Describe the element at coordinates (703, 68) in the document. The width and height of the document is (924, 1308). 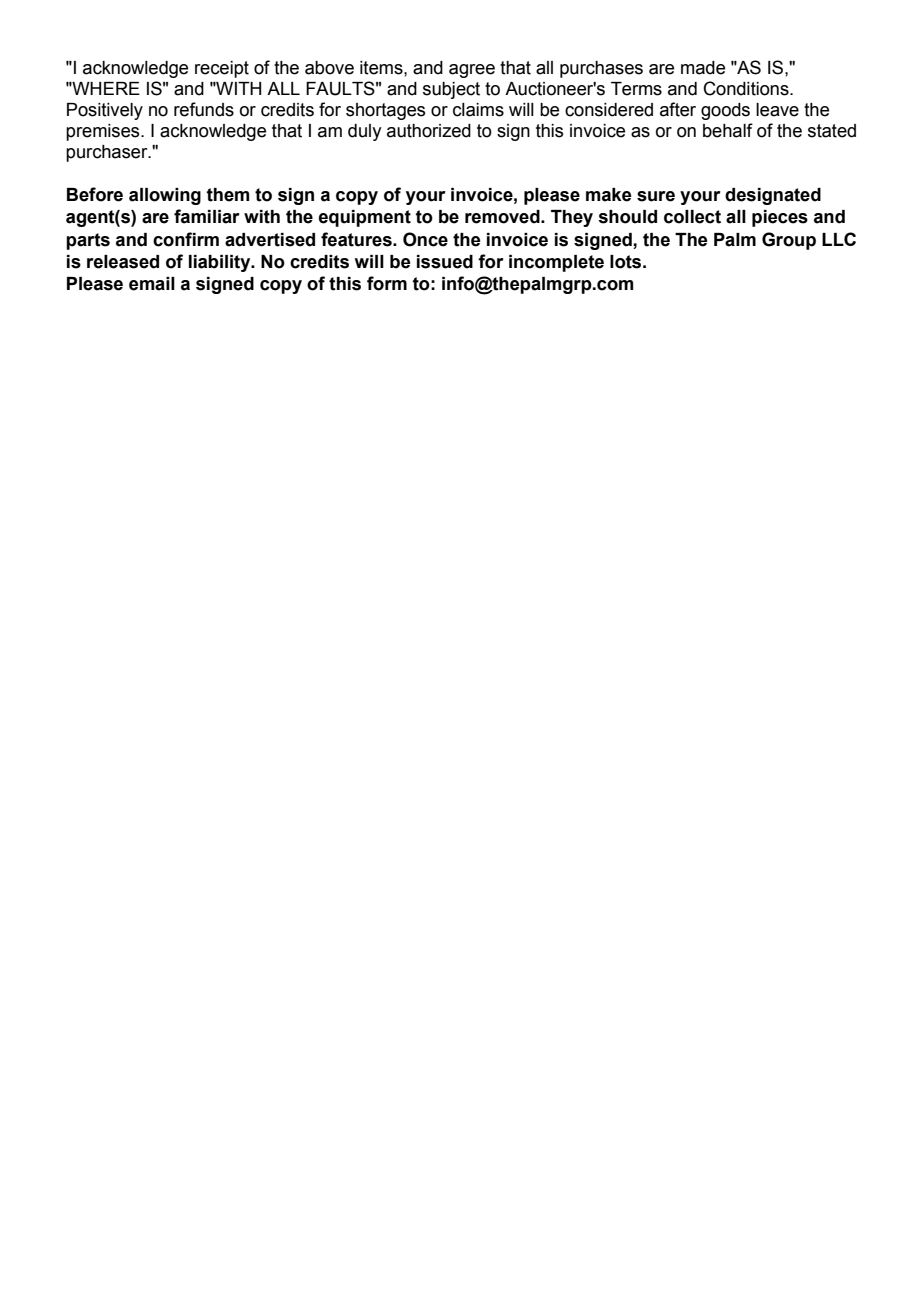
I see `made` at that location.
